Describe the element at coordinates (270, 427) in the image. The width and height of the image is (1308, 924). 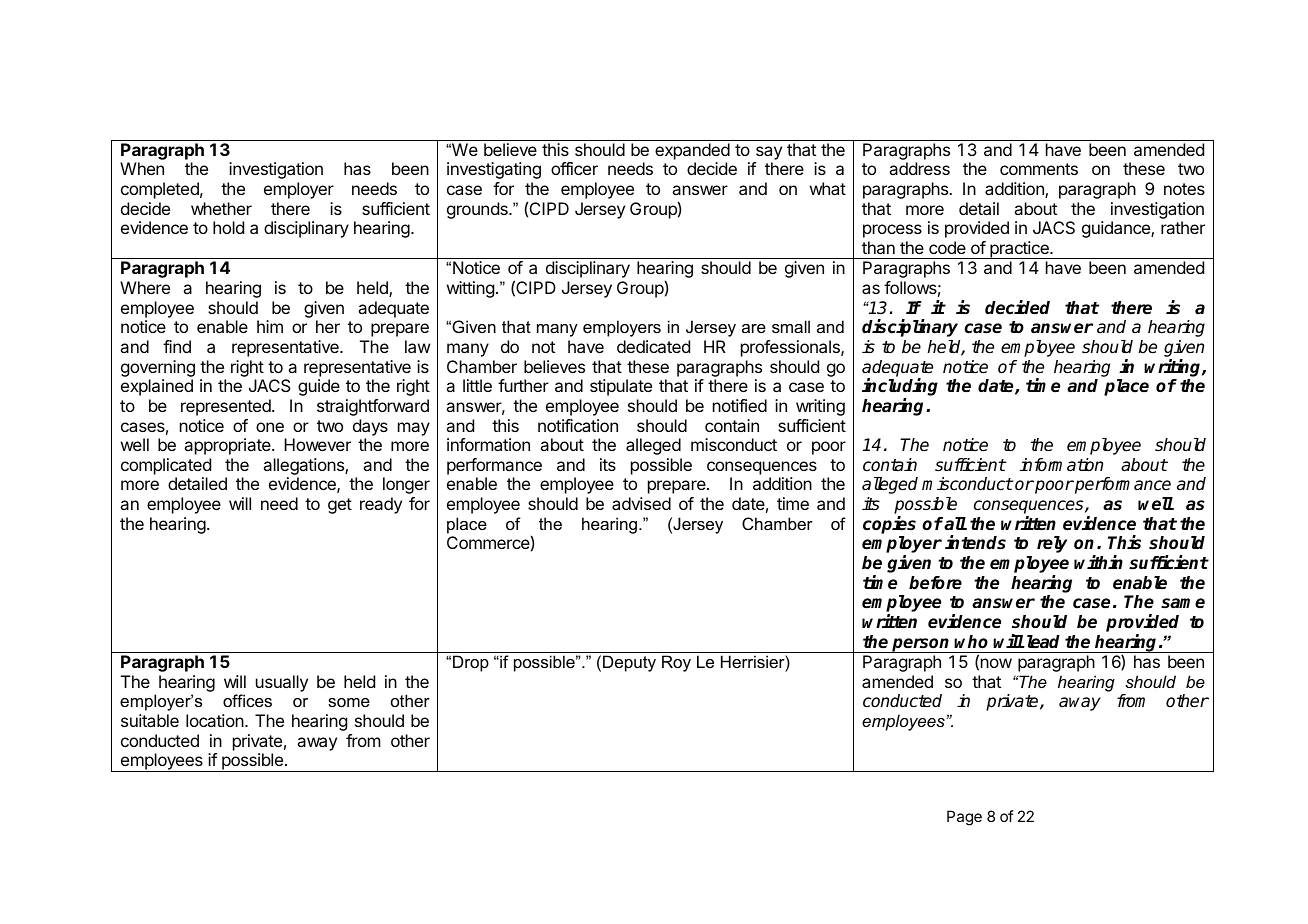
I see `one` at that location.
